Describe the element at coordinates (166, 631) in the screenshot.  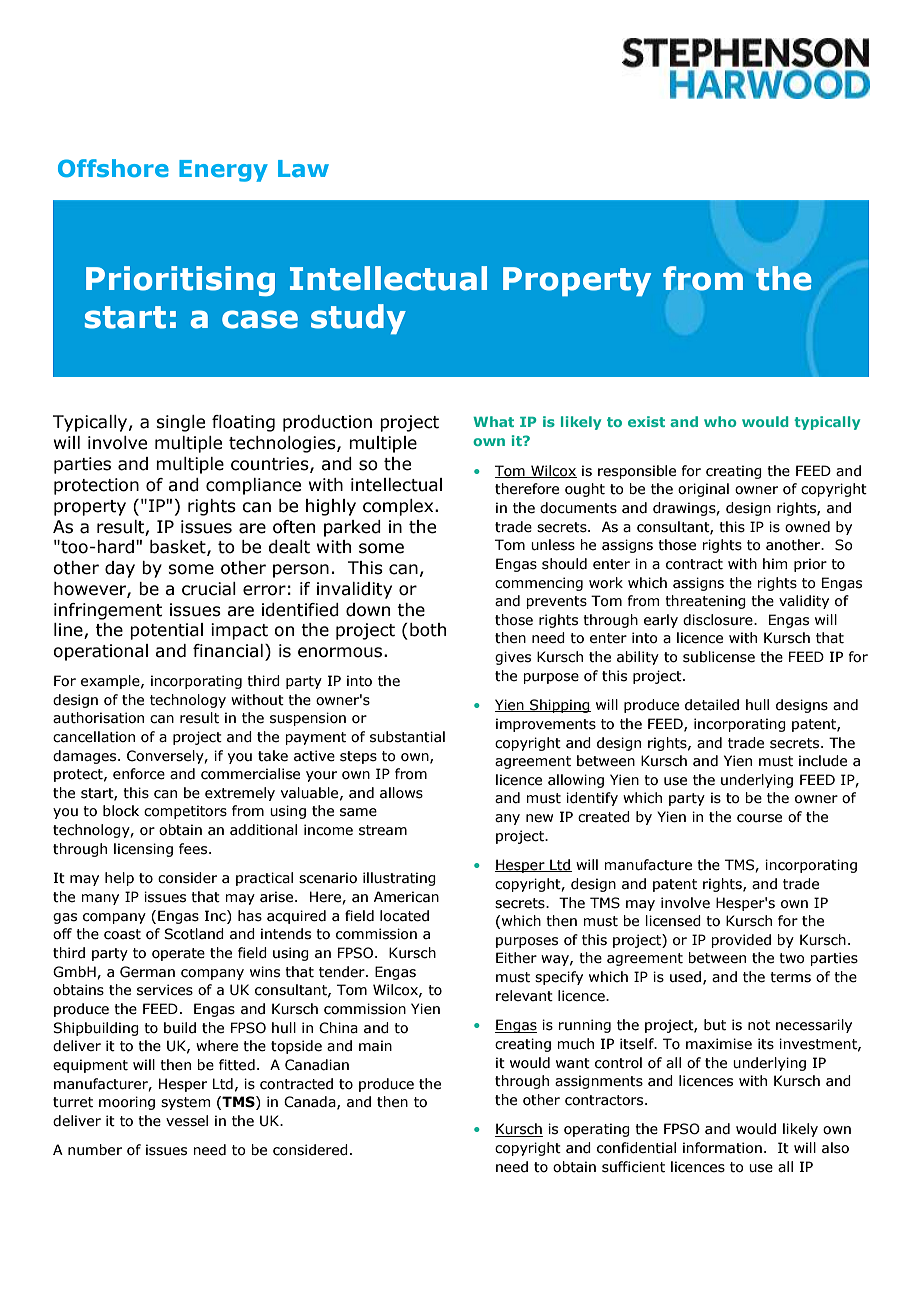
I see `potential` at that location.
